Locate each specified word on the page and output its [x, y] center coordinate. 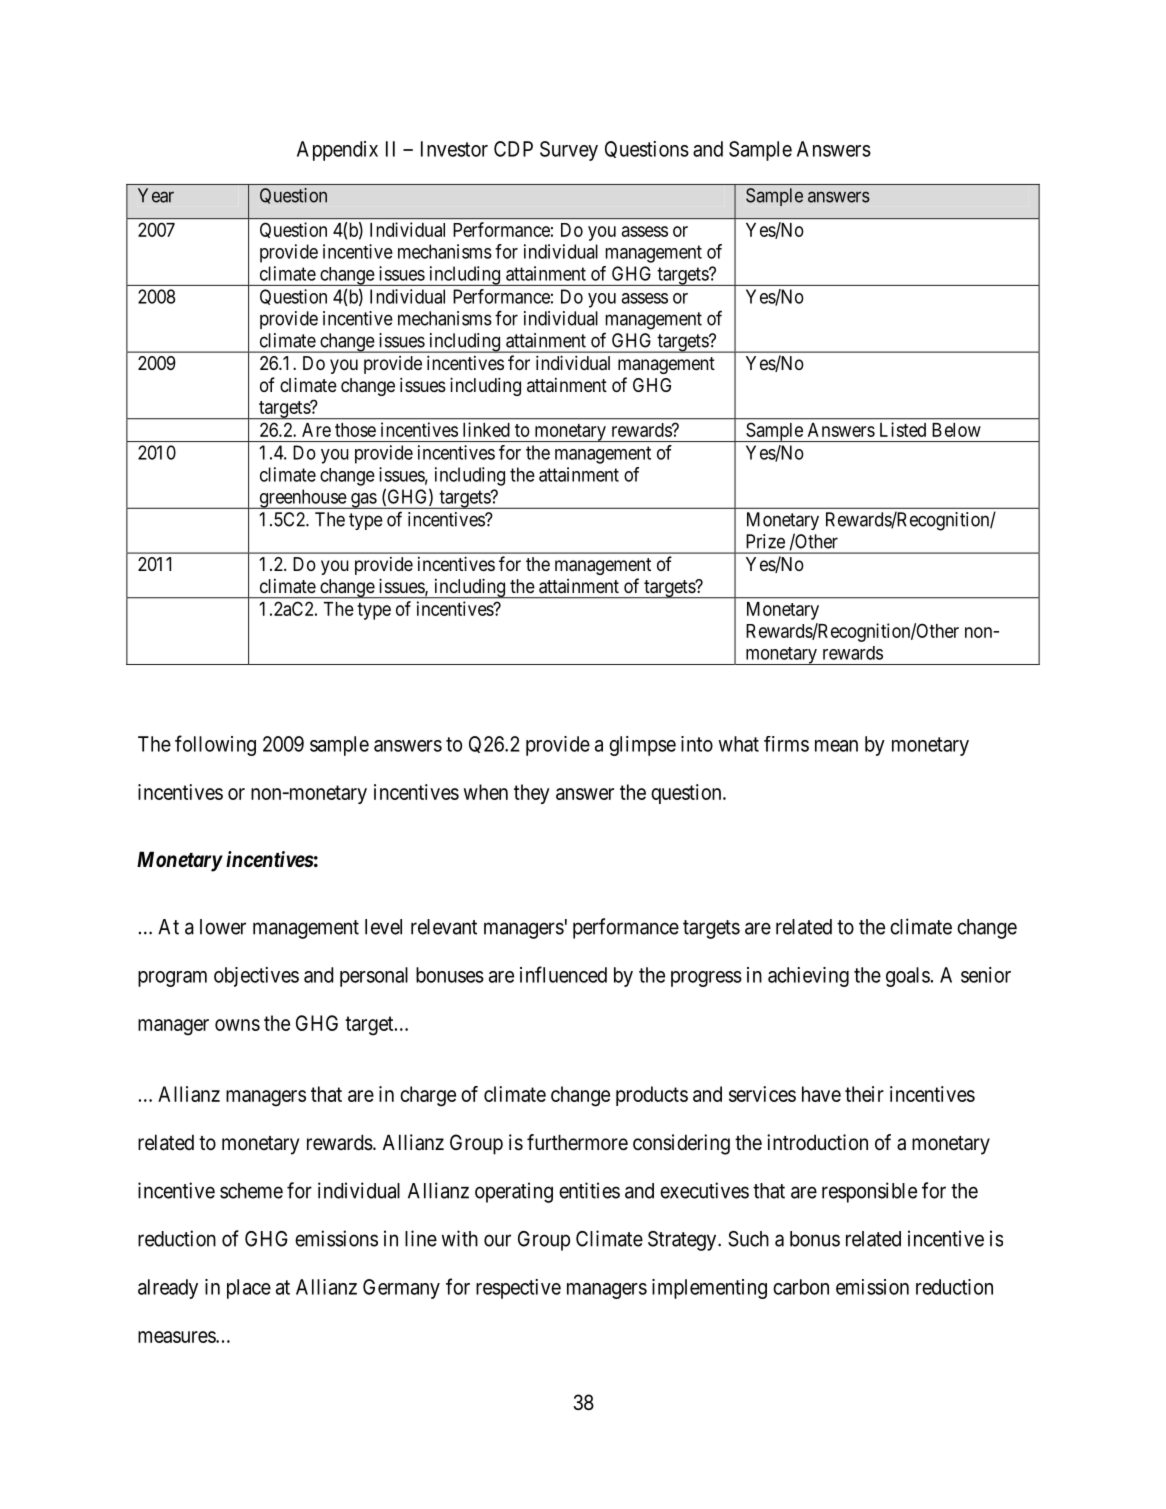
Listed [903, 429]
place [249, 1289]
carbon [801, 1287]
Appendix [337, 151]
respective [518, 1289]
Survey [569, 151]
